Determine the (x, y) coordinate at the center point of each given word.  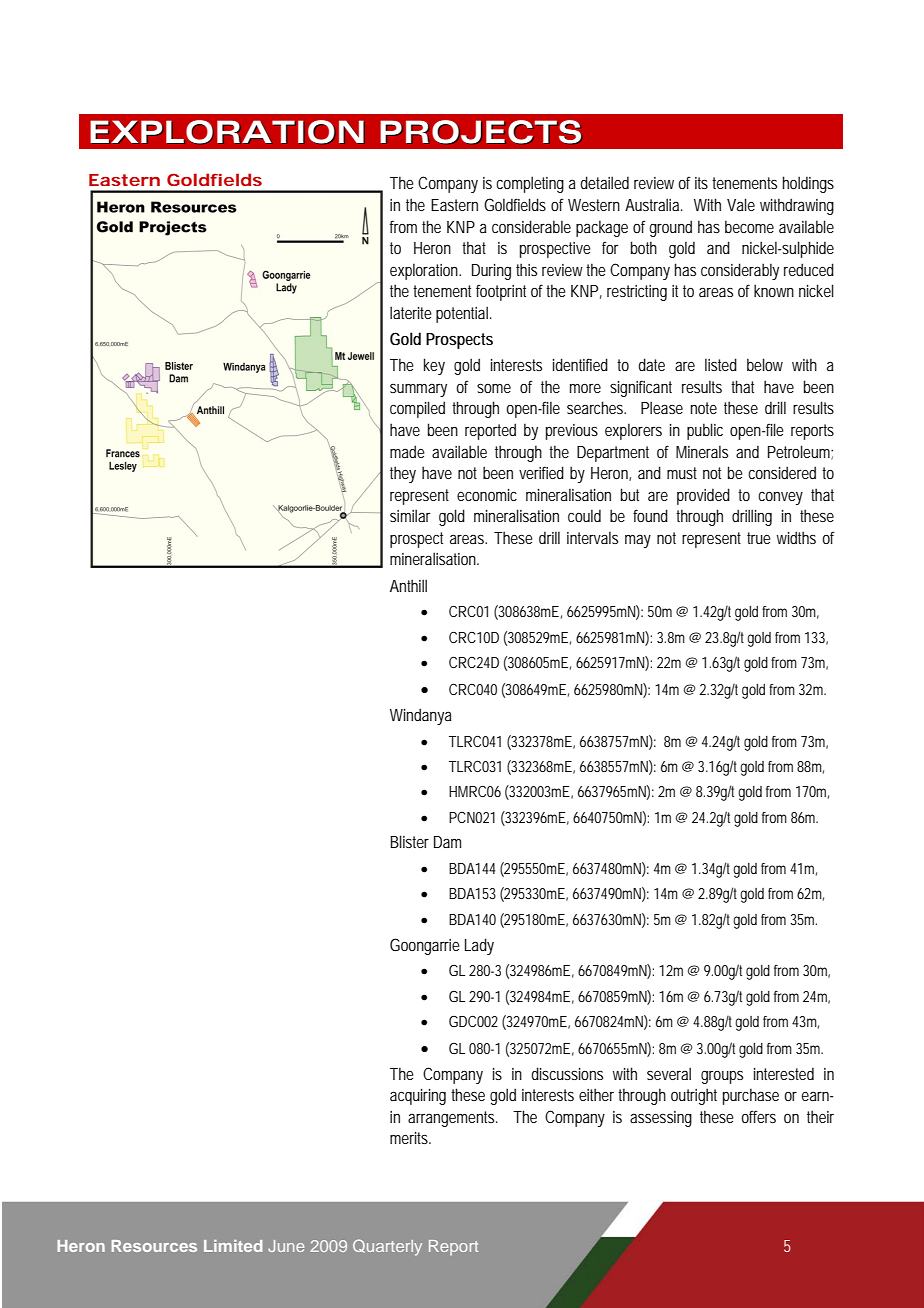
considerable (531, 226)
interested (784, 1073)
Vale (741, 204)
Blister (410, 841)
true (759, 538)
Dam (447, 842)
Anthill (408, 585)
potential (462, 314)
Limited (233, 1246)
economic (487, 495)
